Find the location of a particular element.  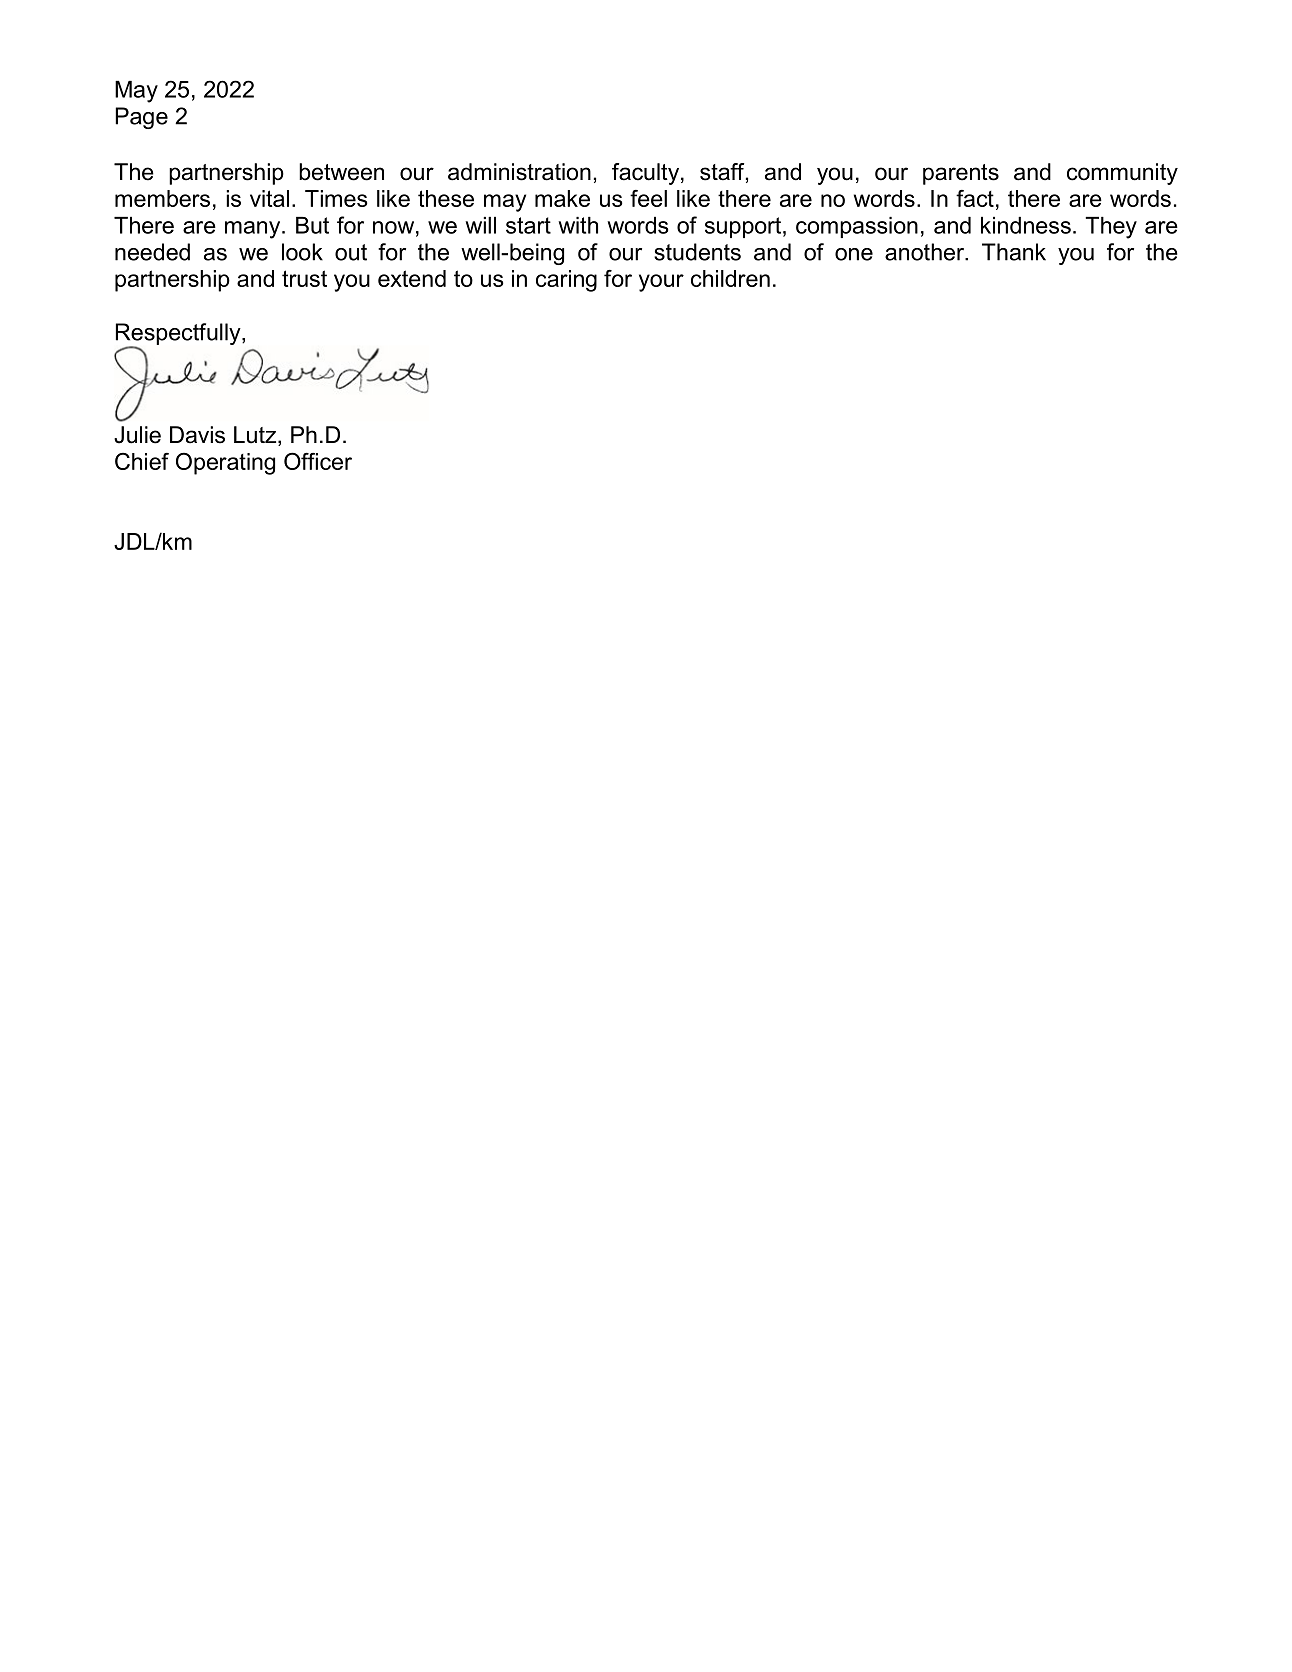

parents is located at coordinates (961, 174).
